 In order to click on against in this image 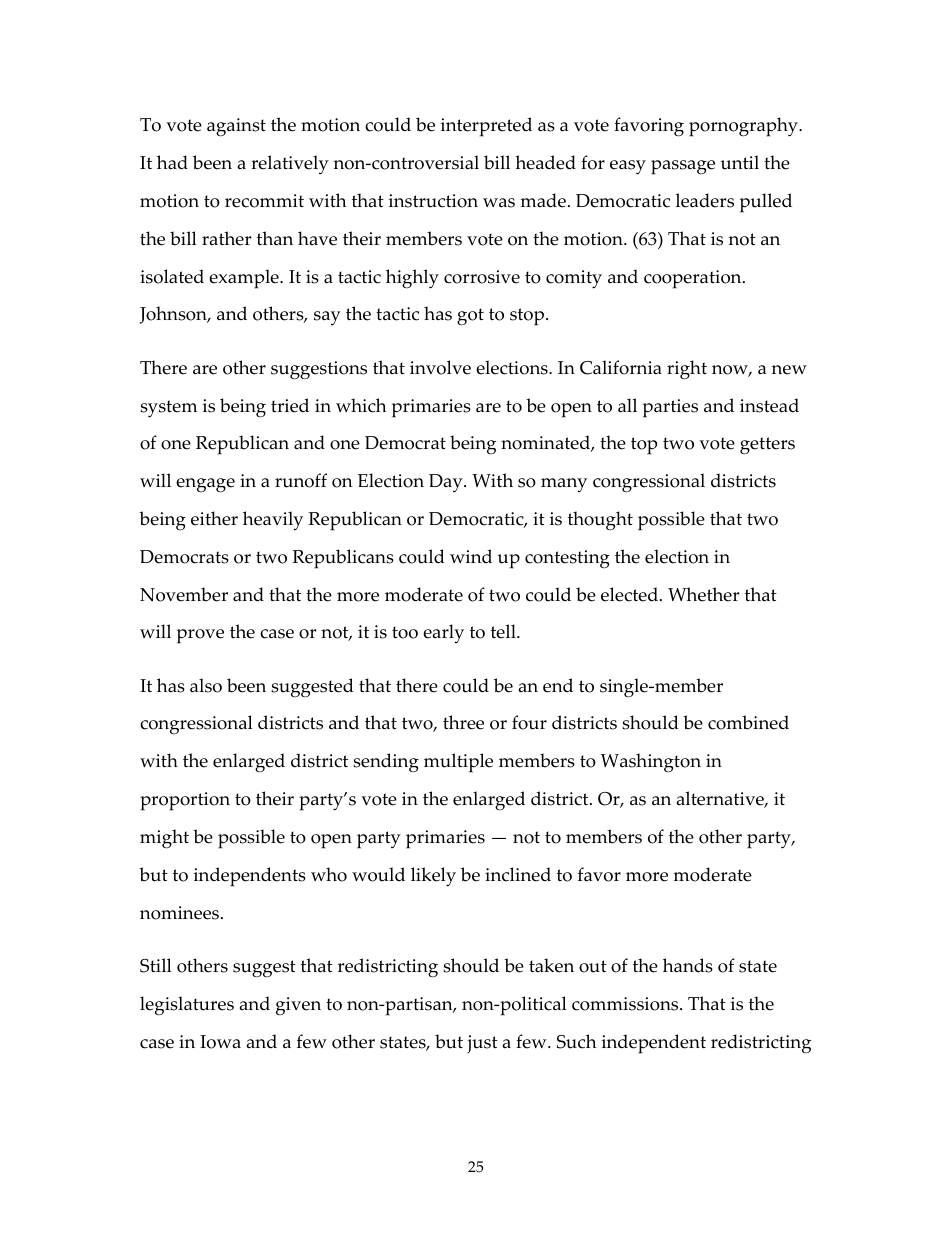, I will do `click(236, 127)`.
